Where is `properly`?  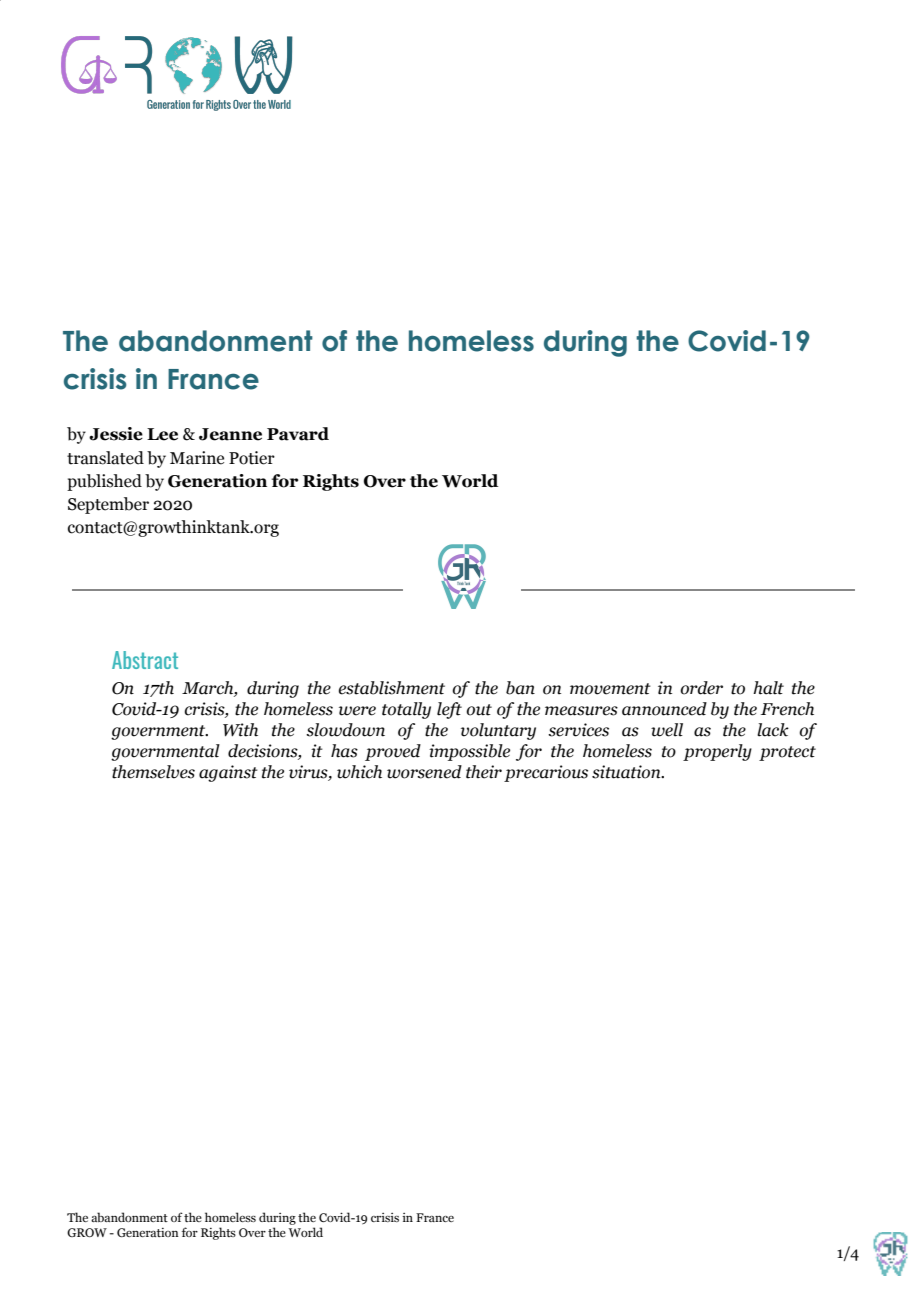
properly is located at coordinates (717, 752).
